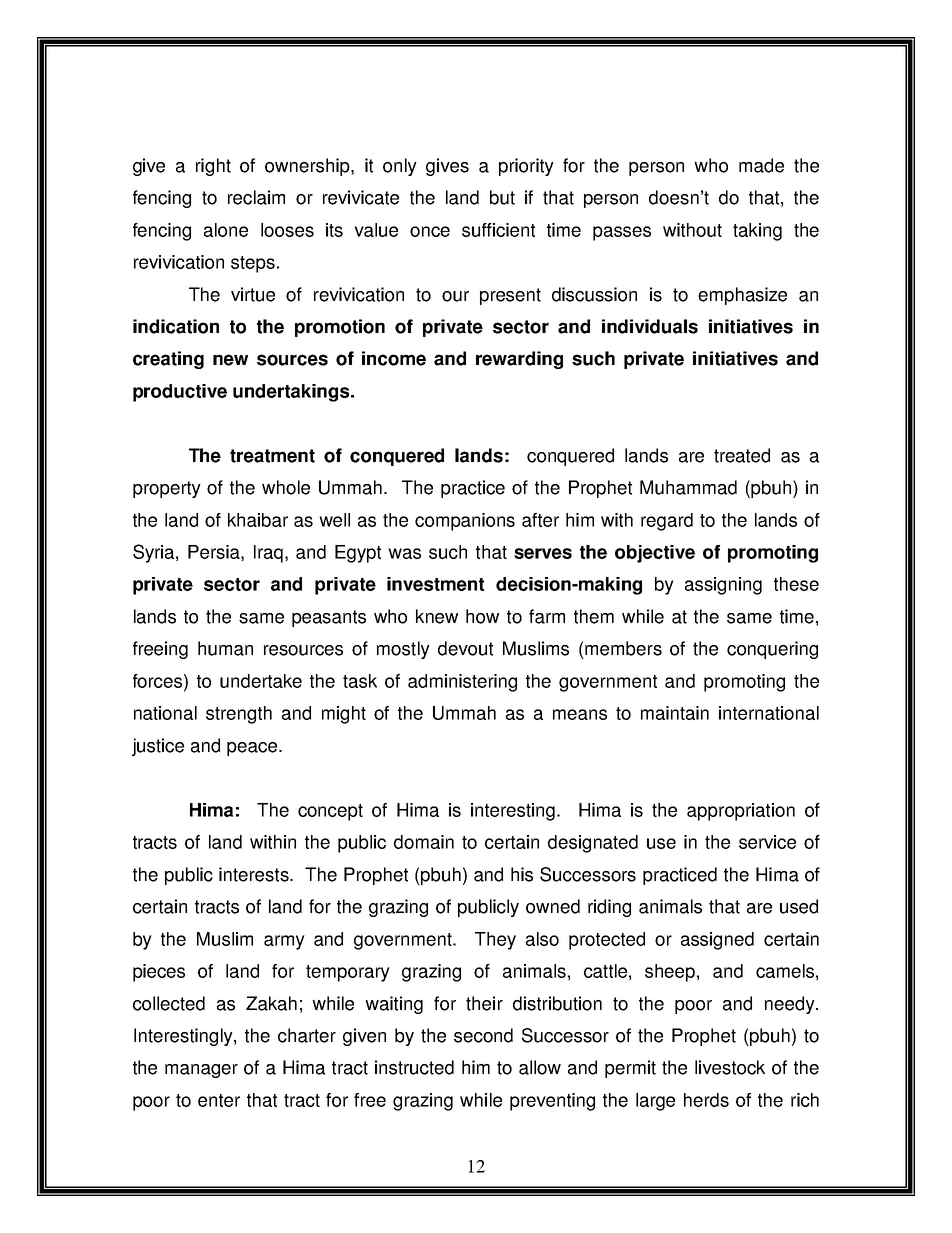 This document has height=1233, width=952. What do you see at coordinates (772, 650) in the document?
I see `conquering` at bounding box center [772, 650].
